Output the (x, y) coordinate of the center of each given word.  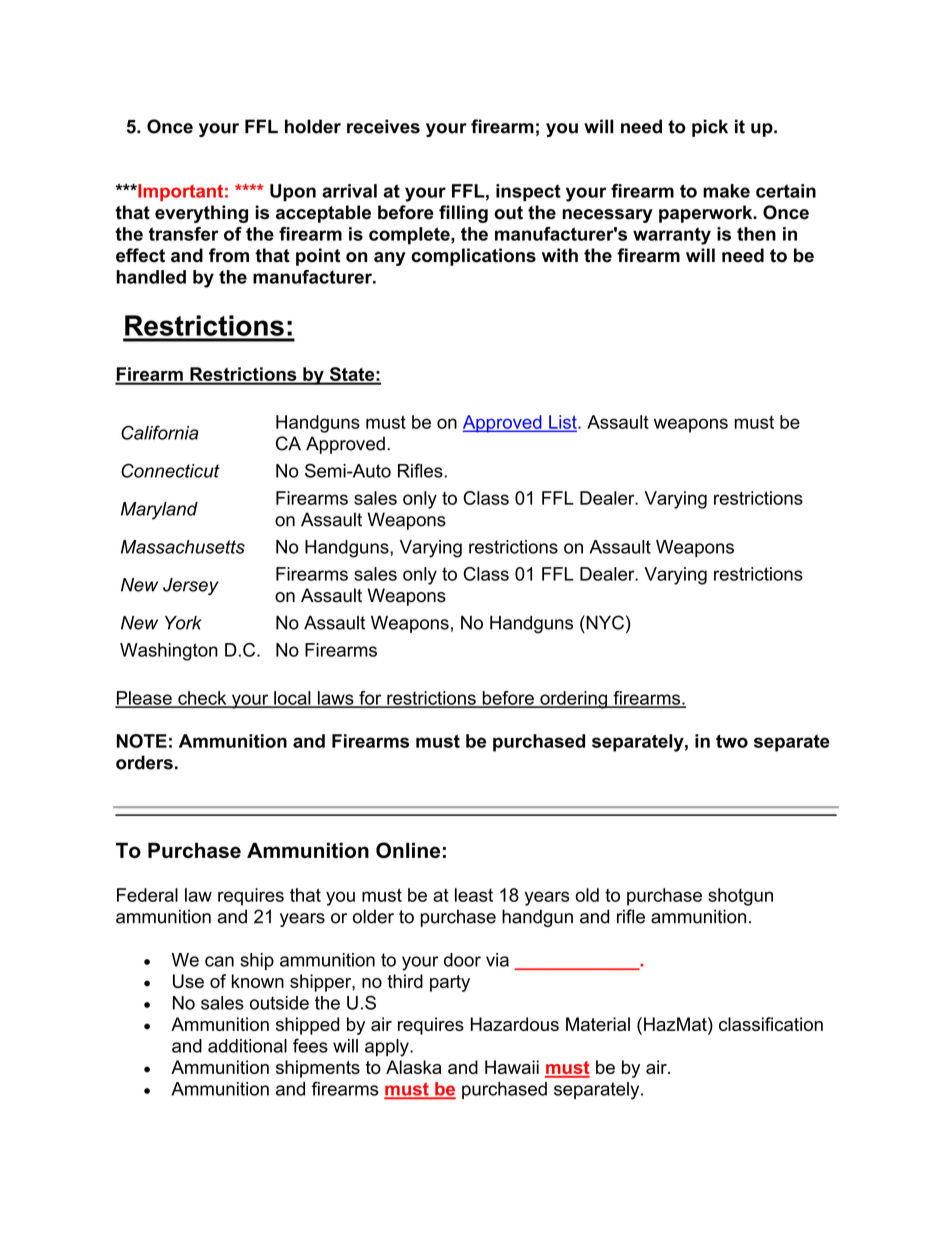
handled (151, 277)
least (474, 895)
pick (710, 128)
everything (201, 214)
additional (247, 1046)
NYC (604, 622)
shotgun (740, 897)
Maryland (159, 511)
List (563, 423)
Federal (147, 895)
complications (473, 257)
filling (463, 214)
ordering (573, 700)
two (732, 741)
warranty (672, 236)
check (202, 699)
